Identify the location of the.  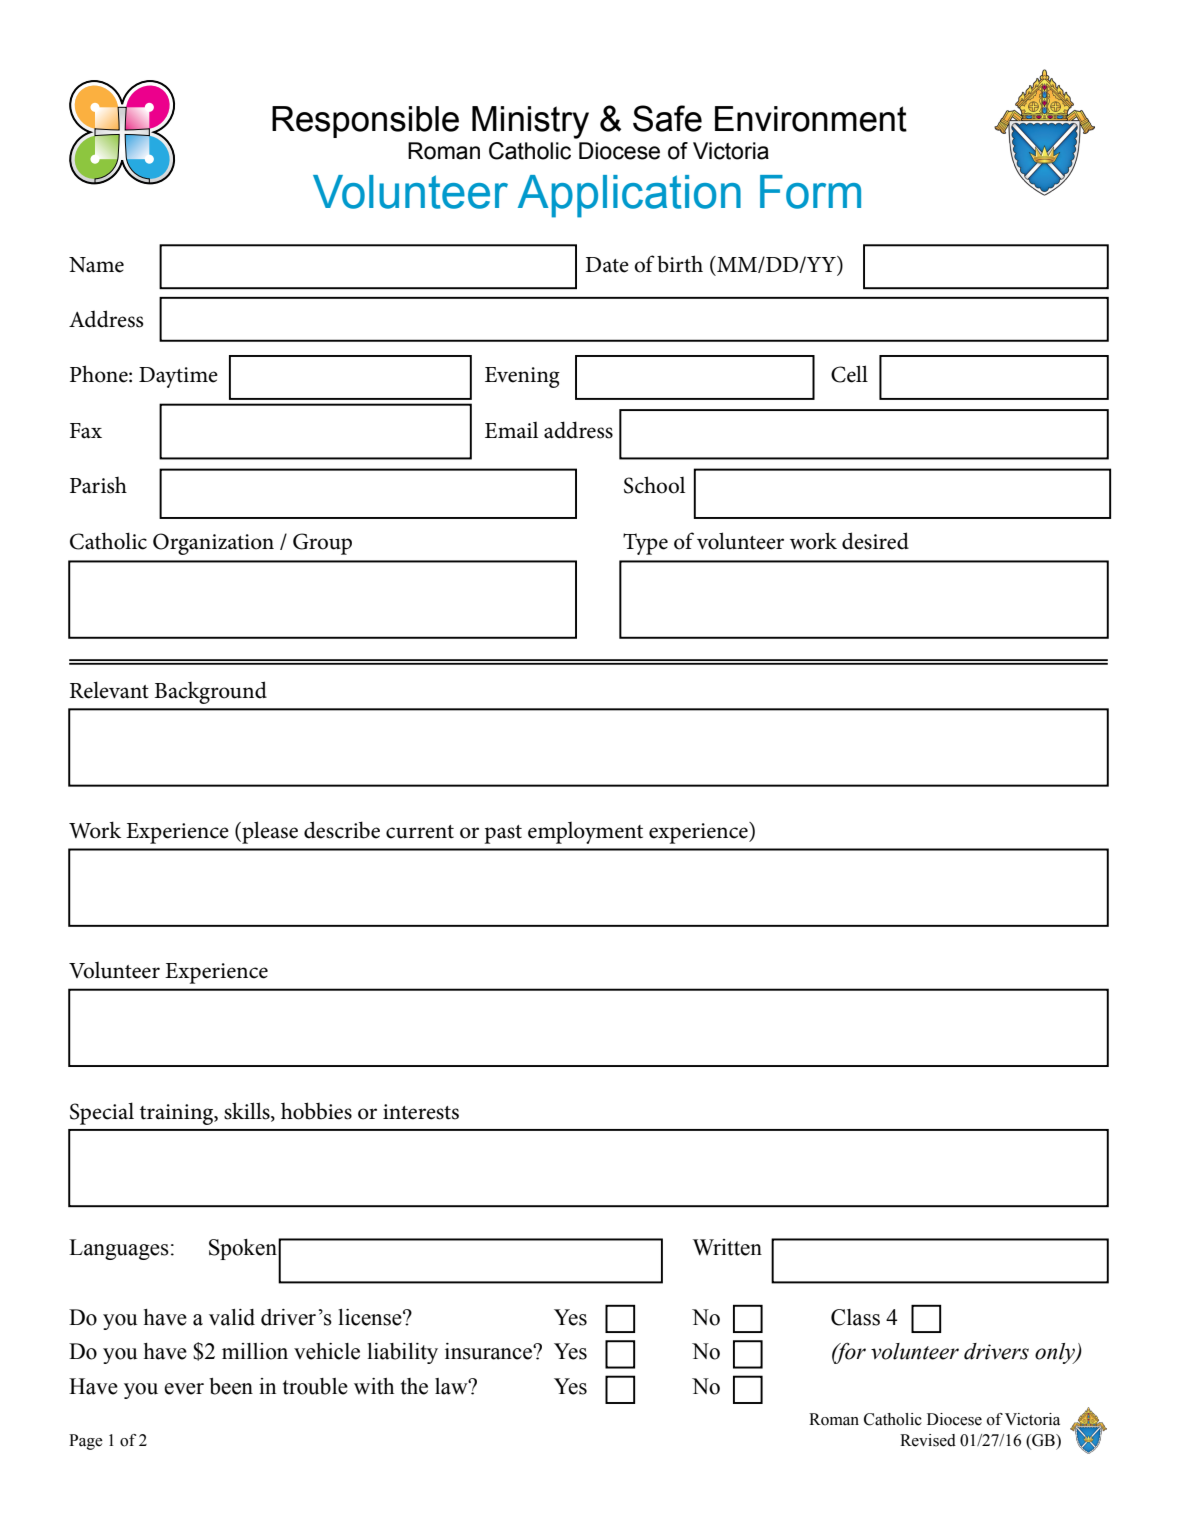
(414, 1386).
